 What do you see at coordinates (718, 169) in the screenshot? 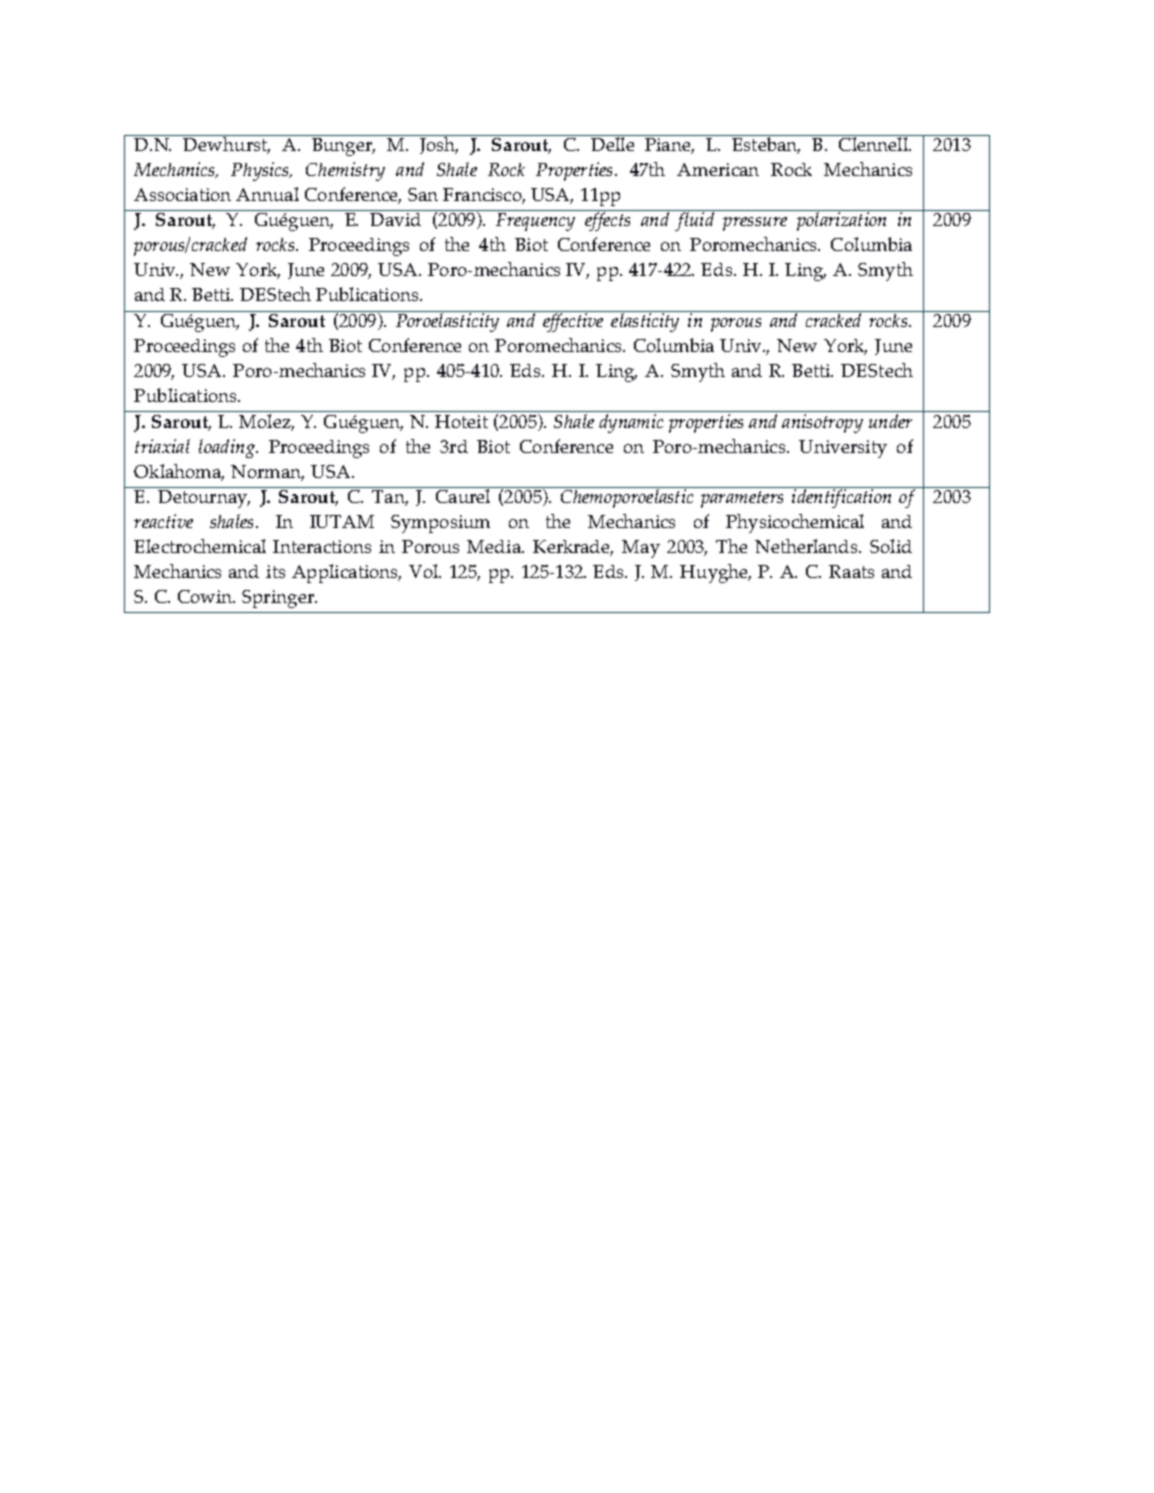
I see `American` at bounding box center [718, 169].
